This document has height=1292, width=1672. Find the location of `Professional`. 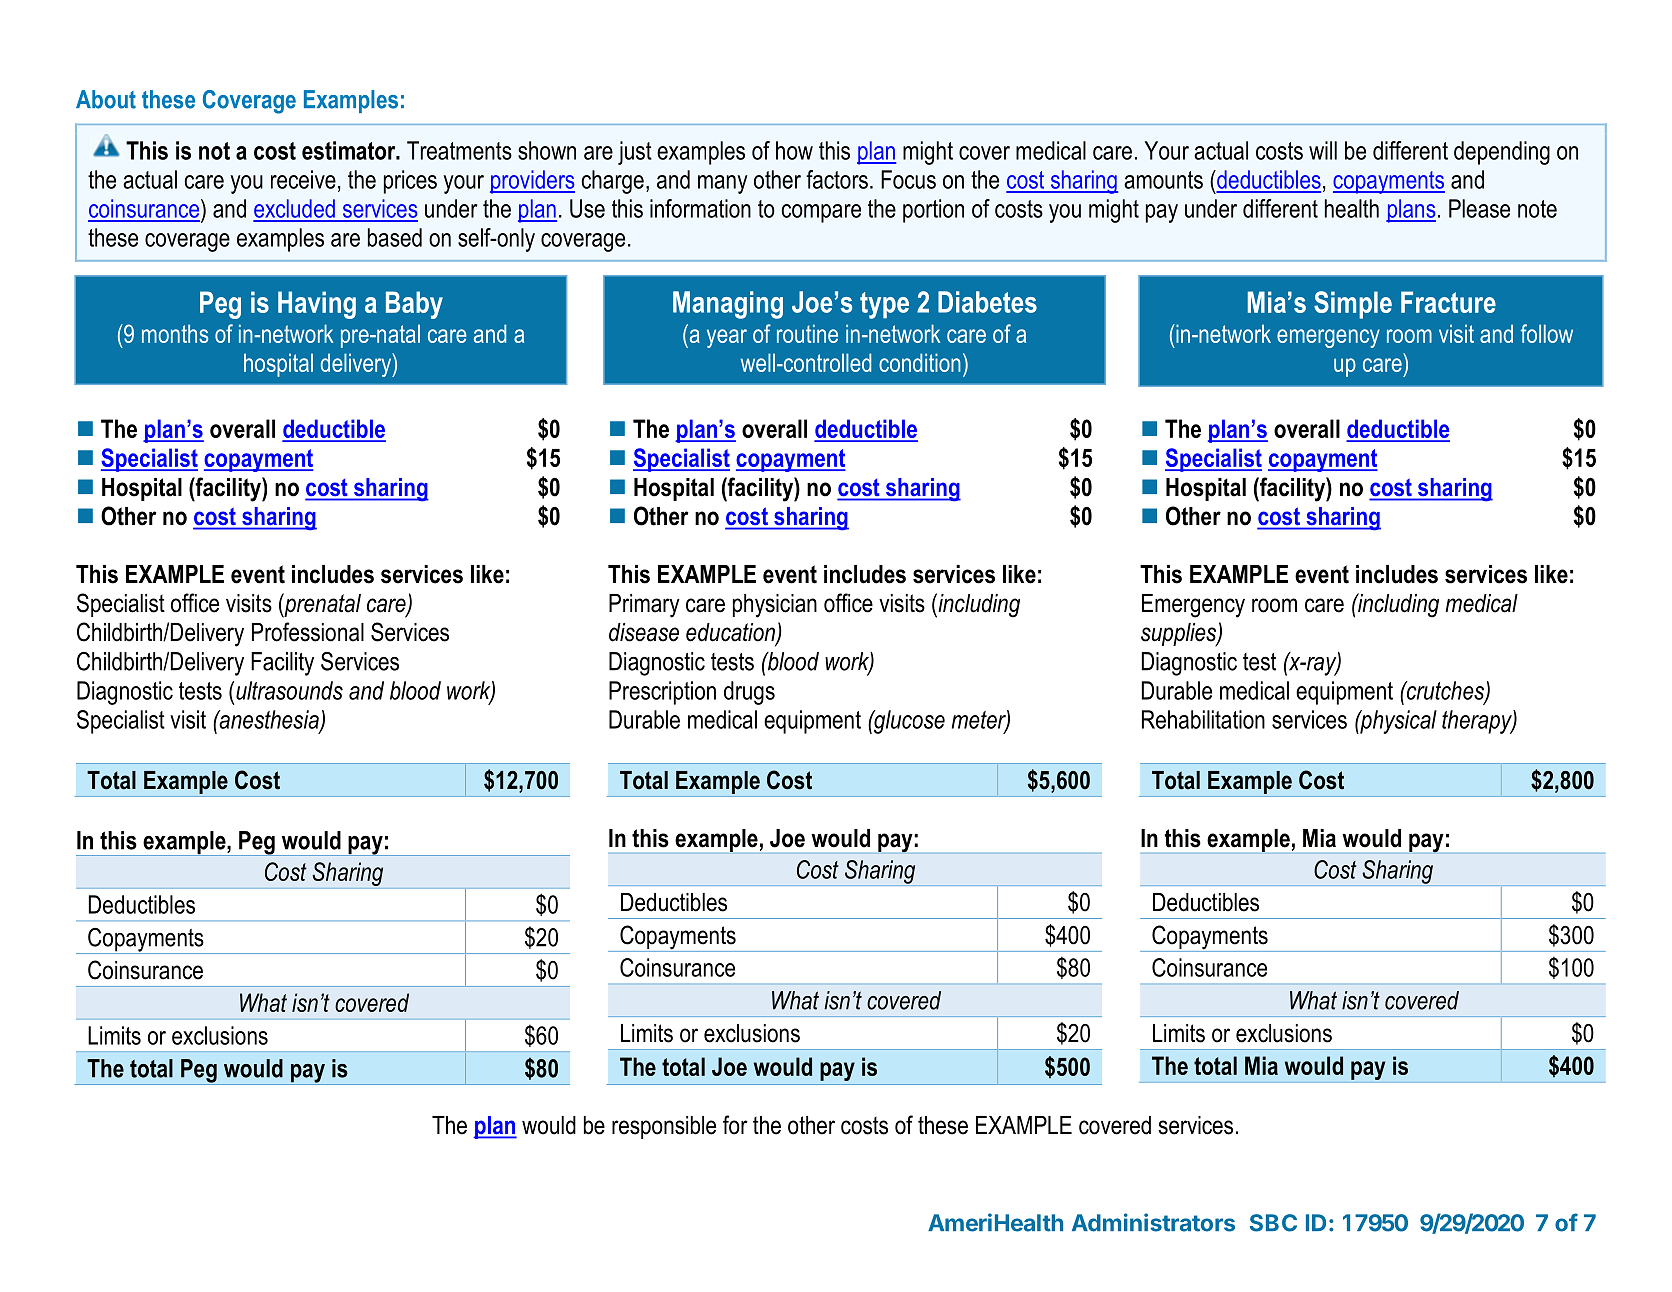

Professional is located at coordinates (308, 632).
